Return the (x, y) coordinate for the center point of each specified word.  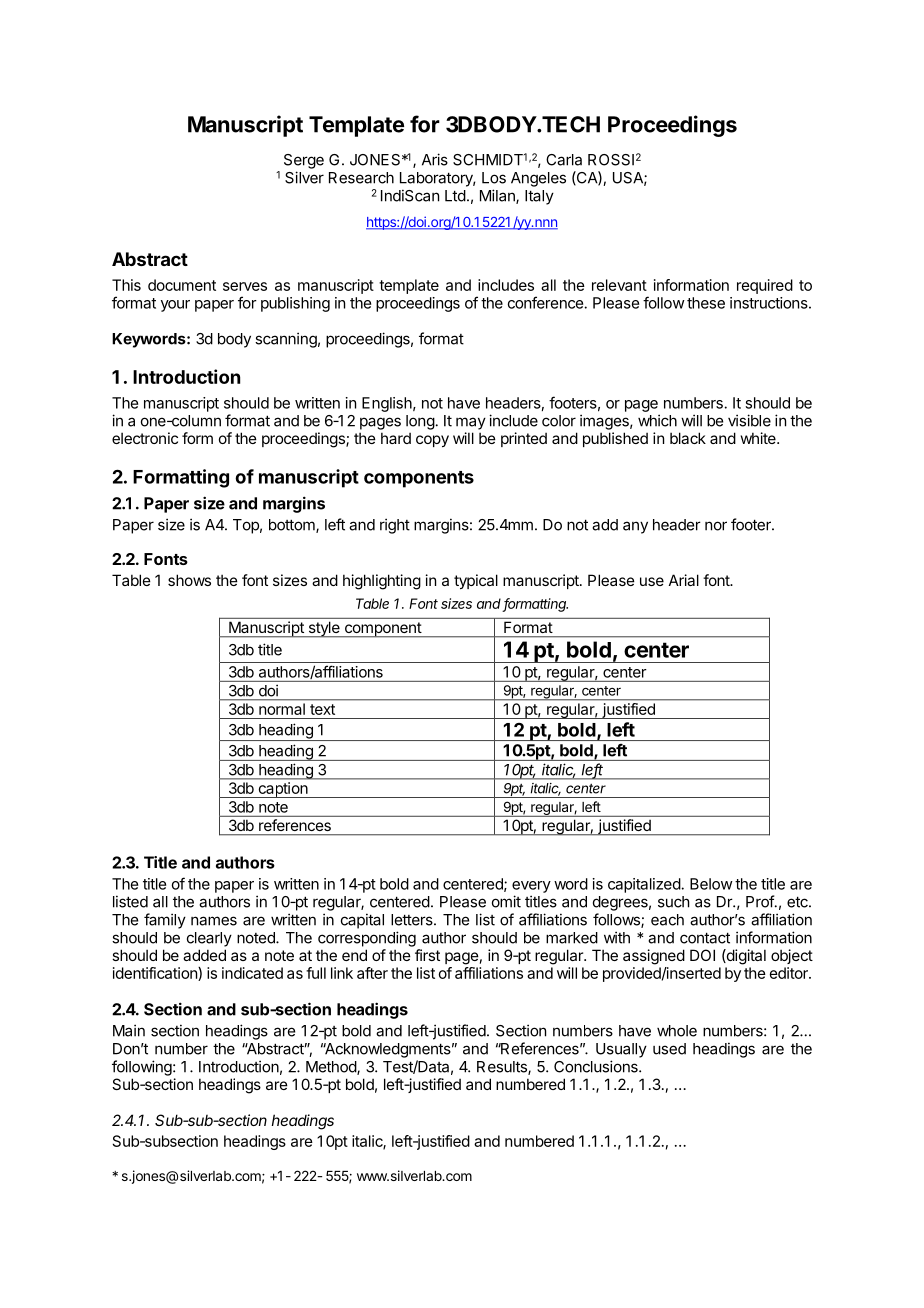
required (765, 286)
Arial (684, 580)
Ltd (455, 196)
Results (503, 1068)
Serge (304, 161)
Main (129, 1030)
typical (476, 581)
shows (189, 580)
